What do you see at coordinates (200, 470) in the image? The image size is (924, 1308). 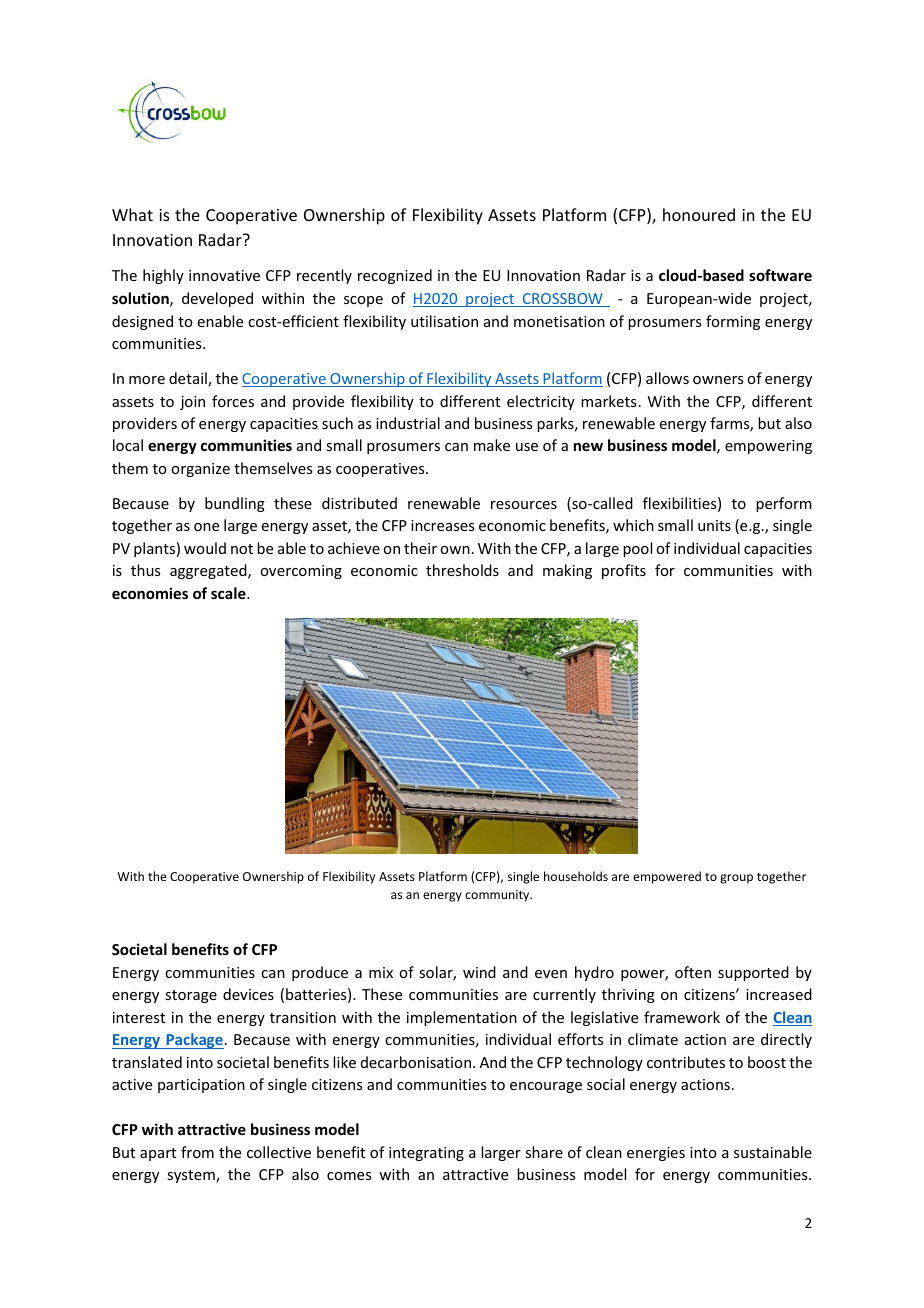 I see `organize` at bounding box center [200, 470].
